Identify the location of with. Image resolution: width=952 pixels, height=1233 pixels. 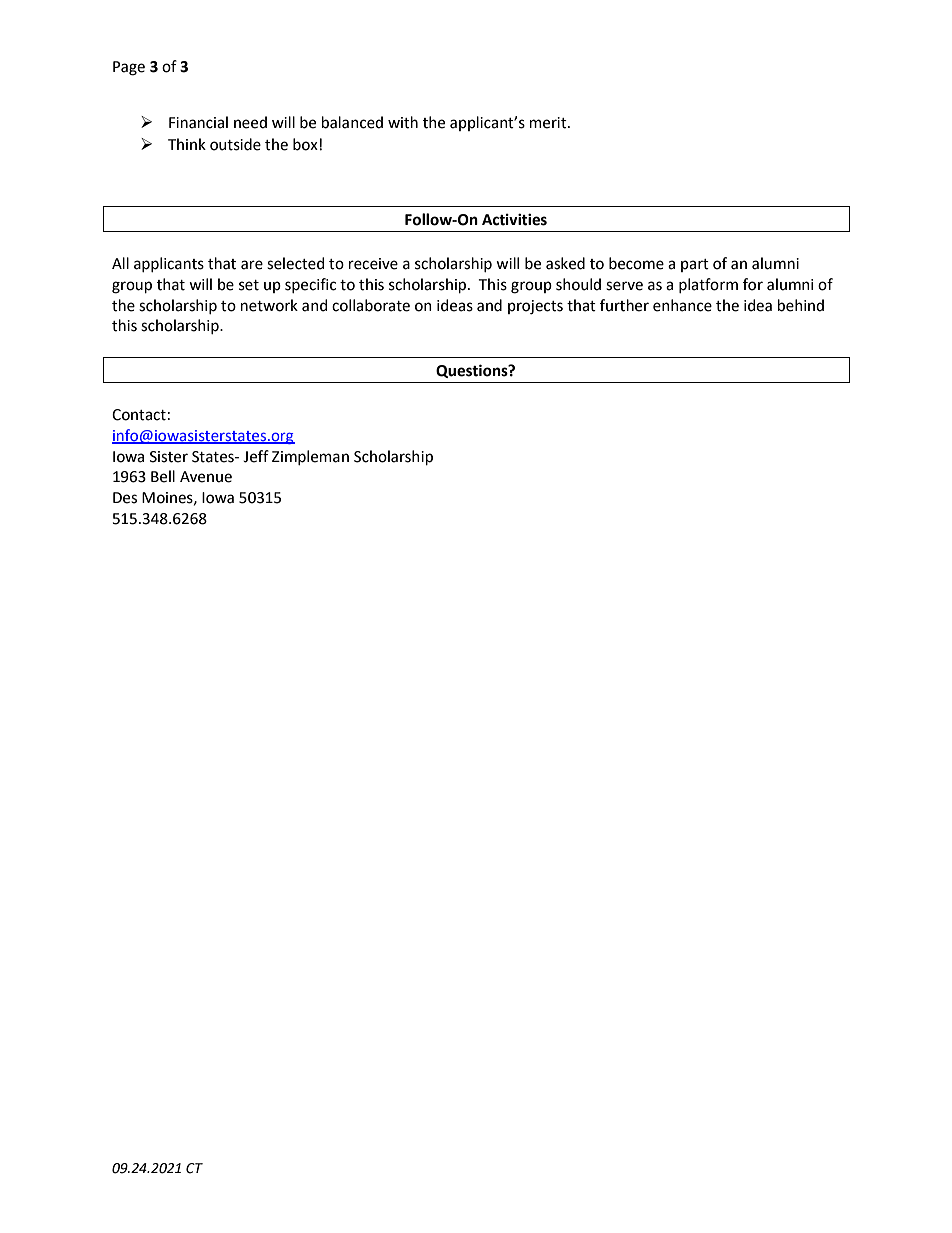
(403, 122).
